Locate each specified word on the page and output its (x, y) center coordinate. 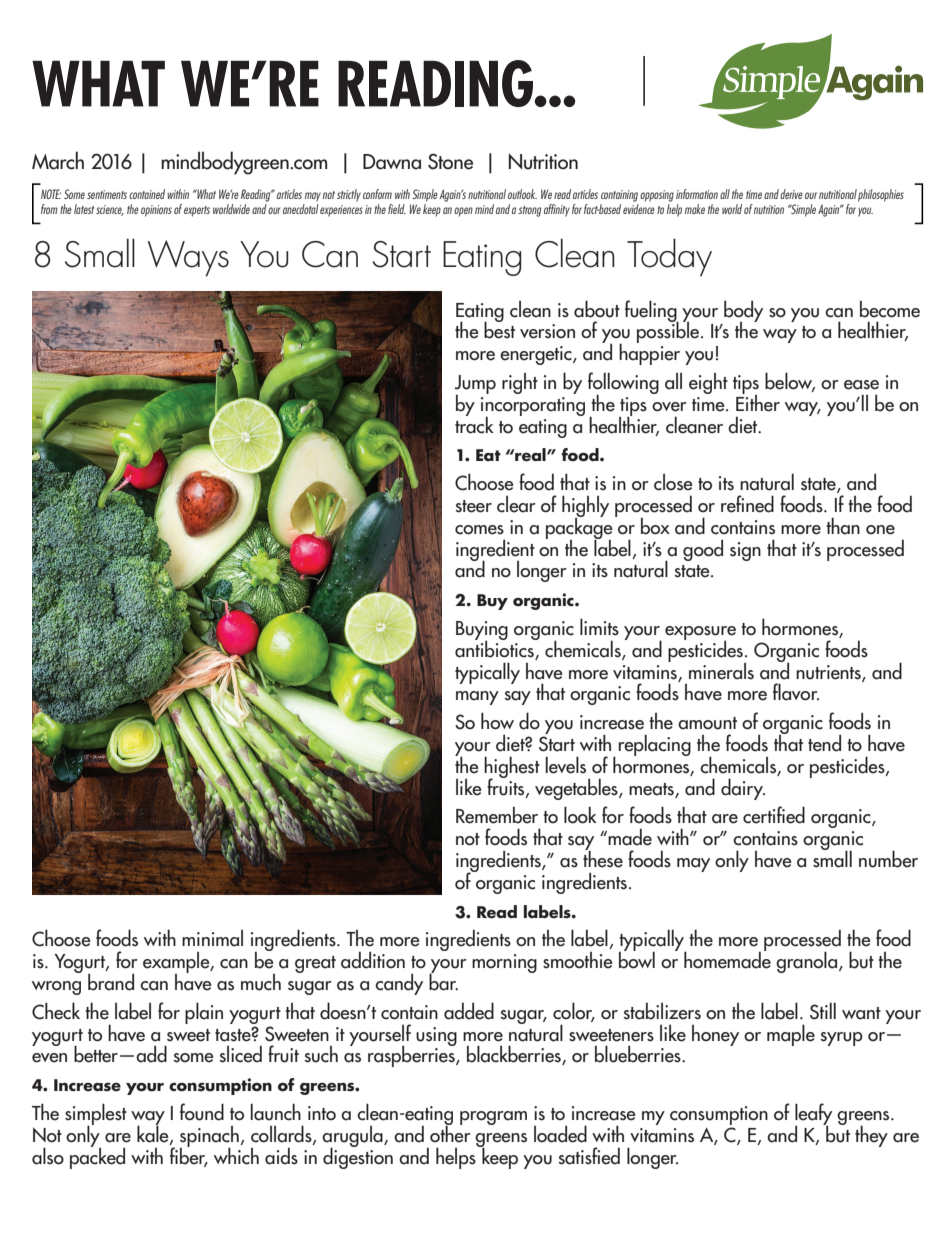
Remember (497, 815)
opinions (156, 211)
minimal (212, 938)
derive (791, 194)
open (463, 212)
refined (747, 504)
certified (774, 815)
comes (479, 530)
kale (154, 1134)
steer (473, 506)
